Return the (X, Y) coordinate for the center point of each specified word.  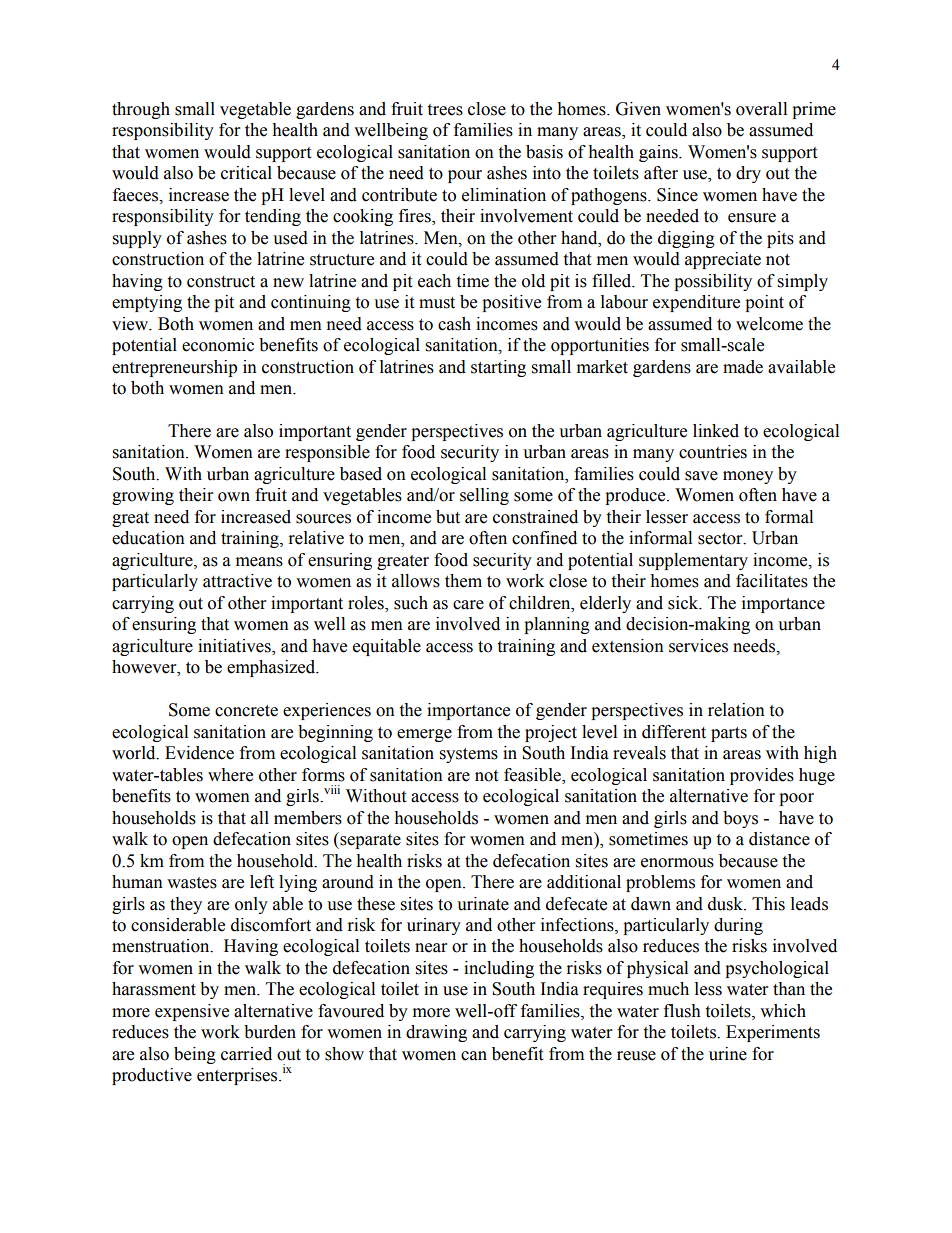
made (743, 367)
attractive (237, 581)
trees (445, 110)
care (468, 605)
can (474, 1056)
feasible (533, 775)
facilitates (772, 581)
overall (761, 109)
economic (218, 345)
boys (740, 819)
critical (246, 173)
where (230, 775)
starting (498, 368)
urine (728, 1054)
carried (246, 1054)
